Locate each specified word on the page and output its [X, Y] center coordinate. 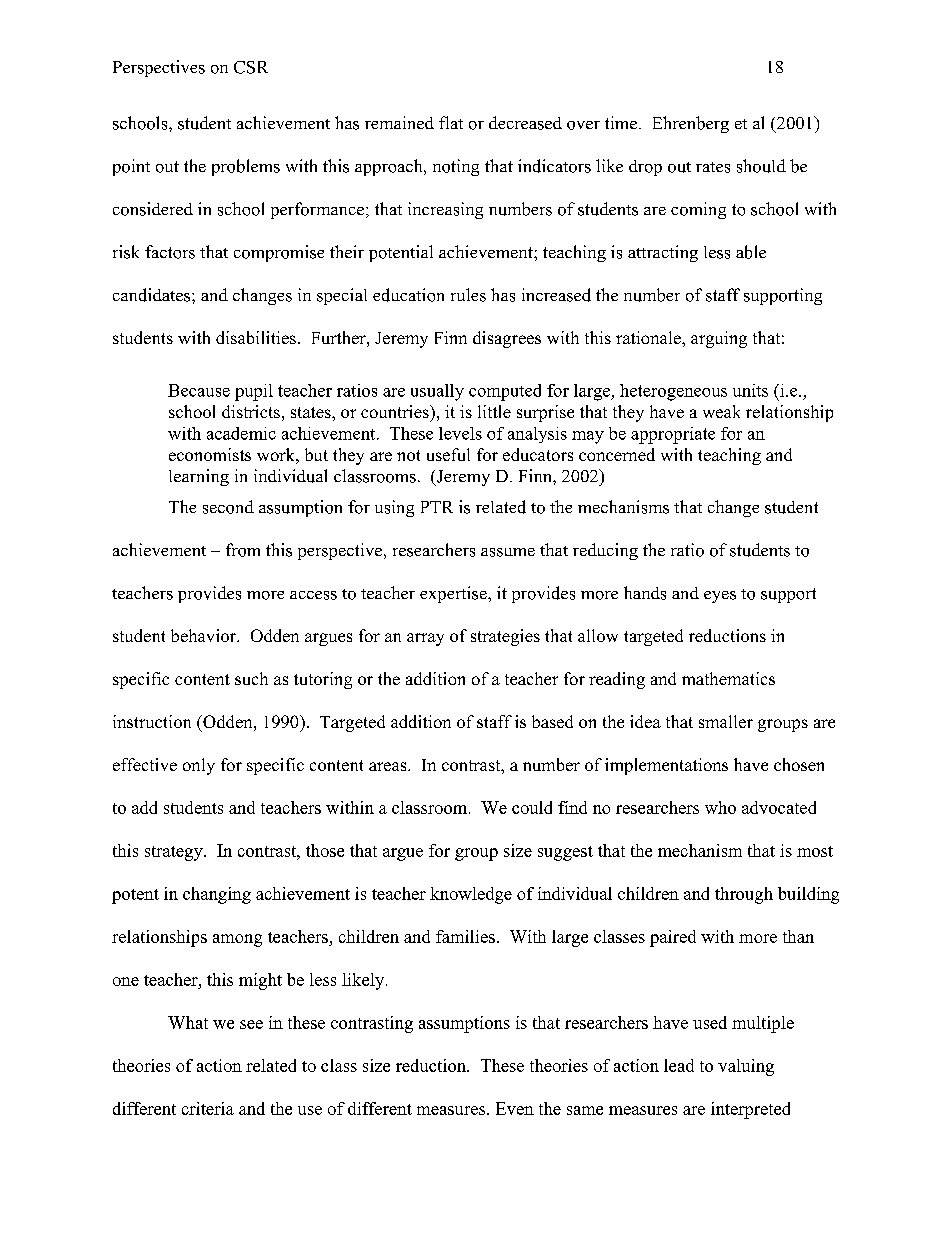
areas [389, 766]
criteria [208, 1108]
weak [721, 411]
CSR [251, 67]
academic [241, 433]
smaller [726, 721]
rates [713, 167]
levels [460, 433]
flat [451, 122]
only [199, 766]
